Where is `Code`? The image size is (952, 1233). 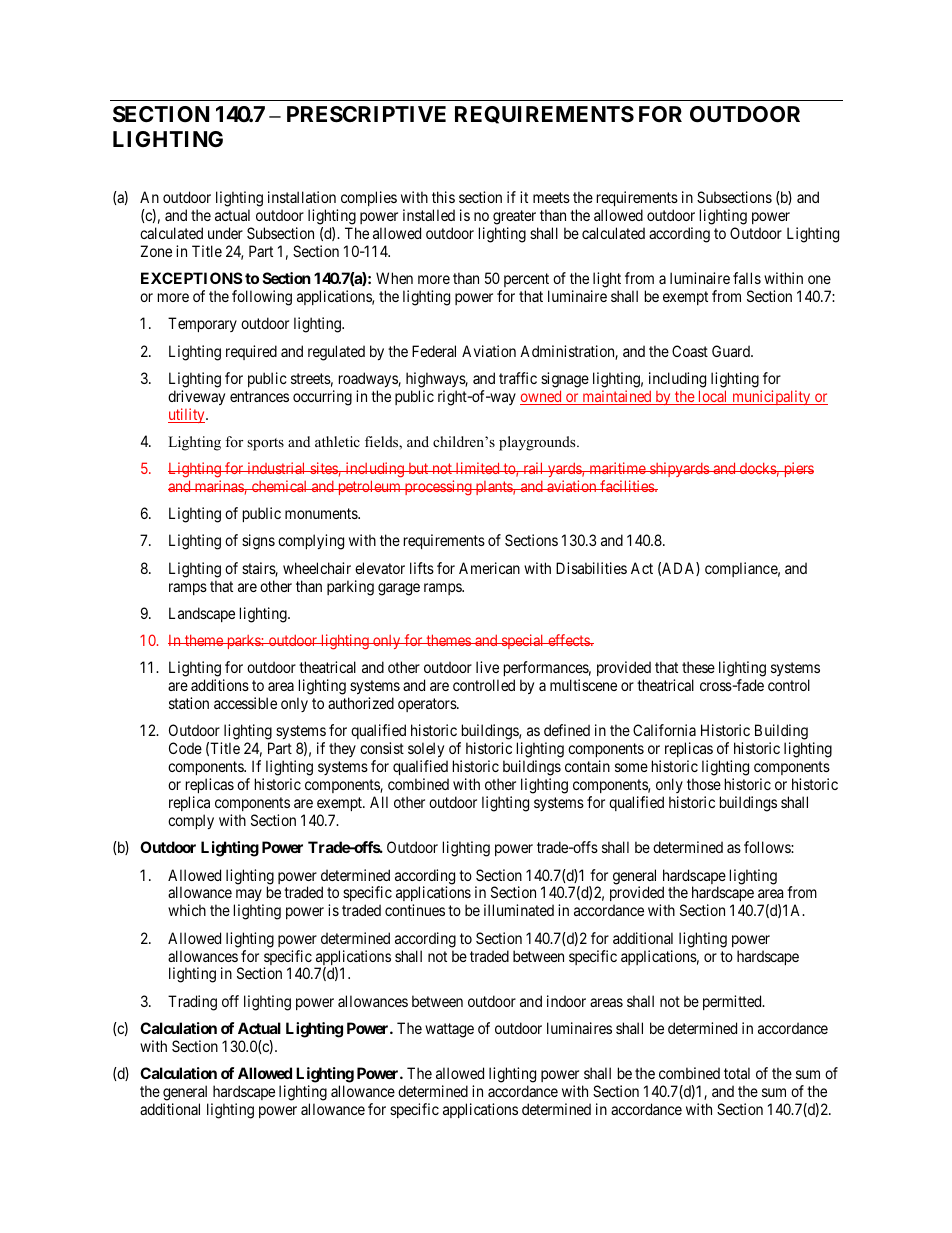 Code is located at coordinates (185, 748).
